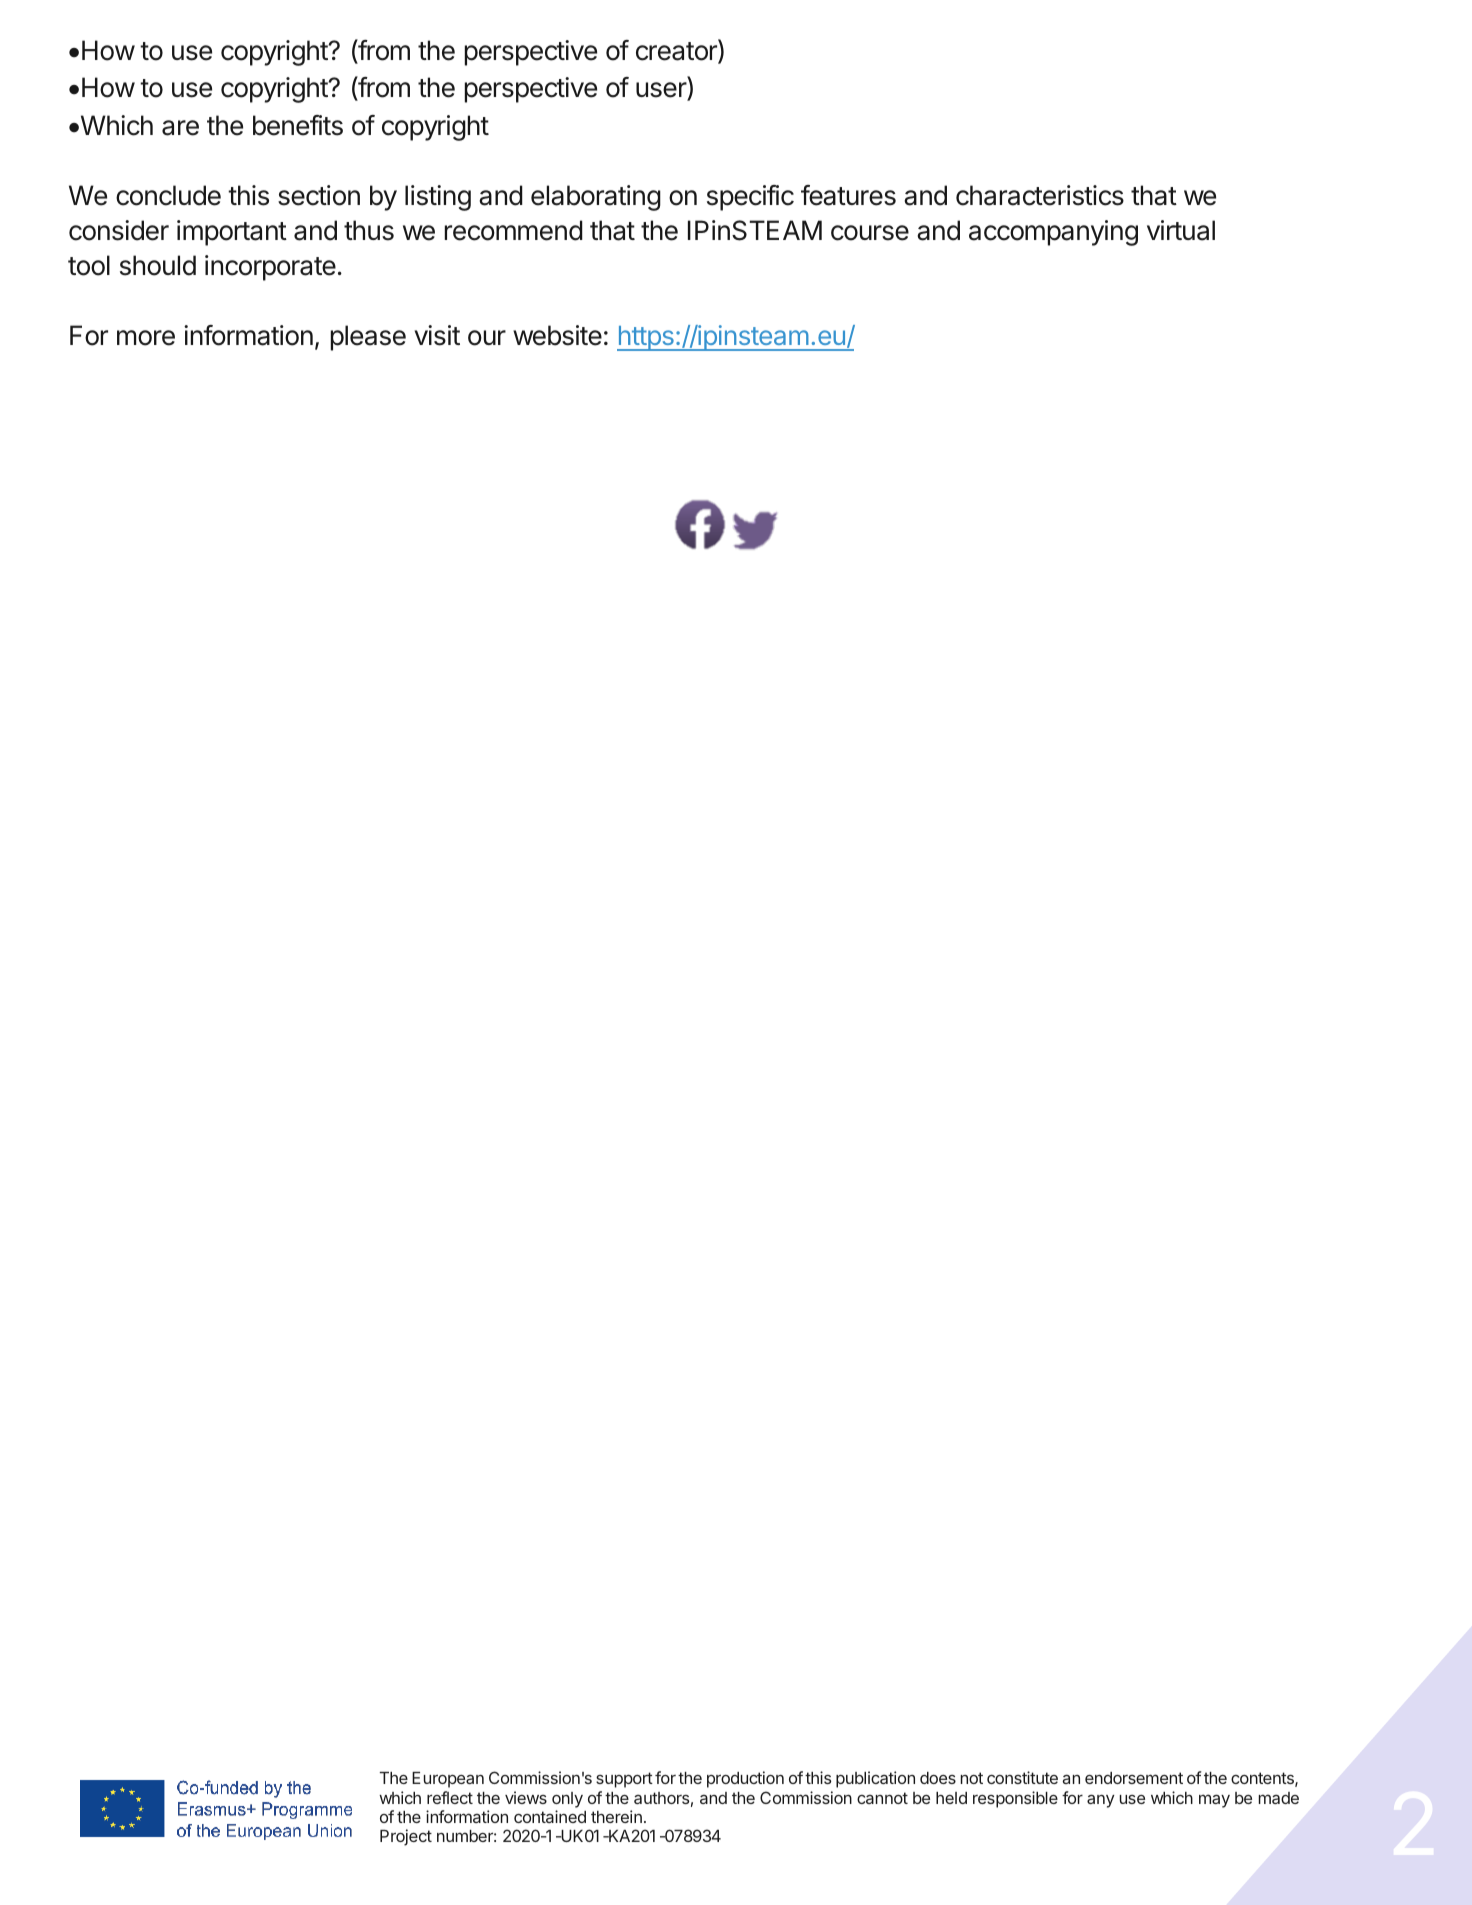 The width and height of the document is (1472, 1905). What do you see at coordinates (557, 335) in the document?
I see `website` at bounding box center [557, 335].
